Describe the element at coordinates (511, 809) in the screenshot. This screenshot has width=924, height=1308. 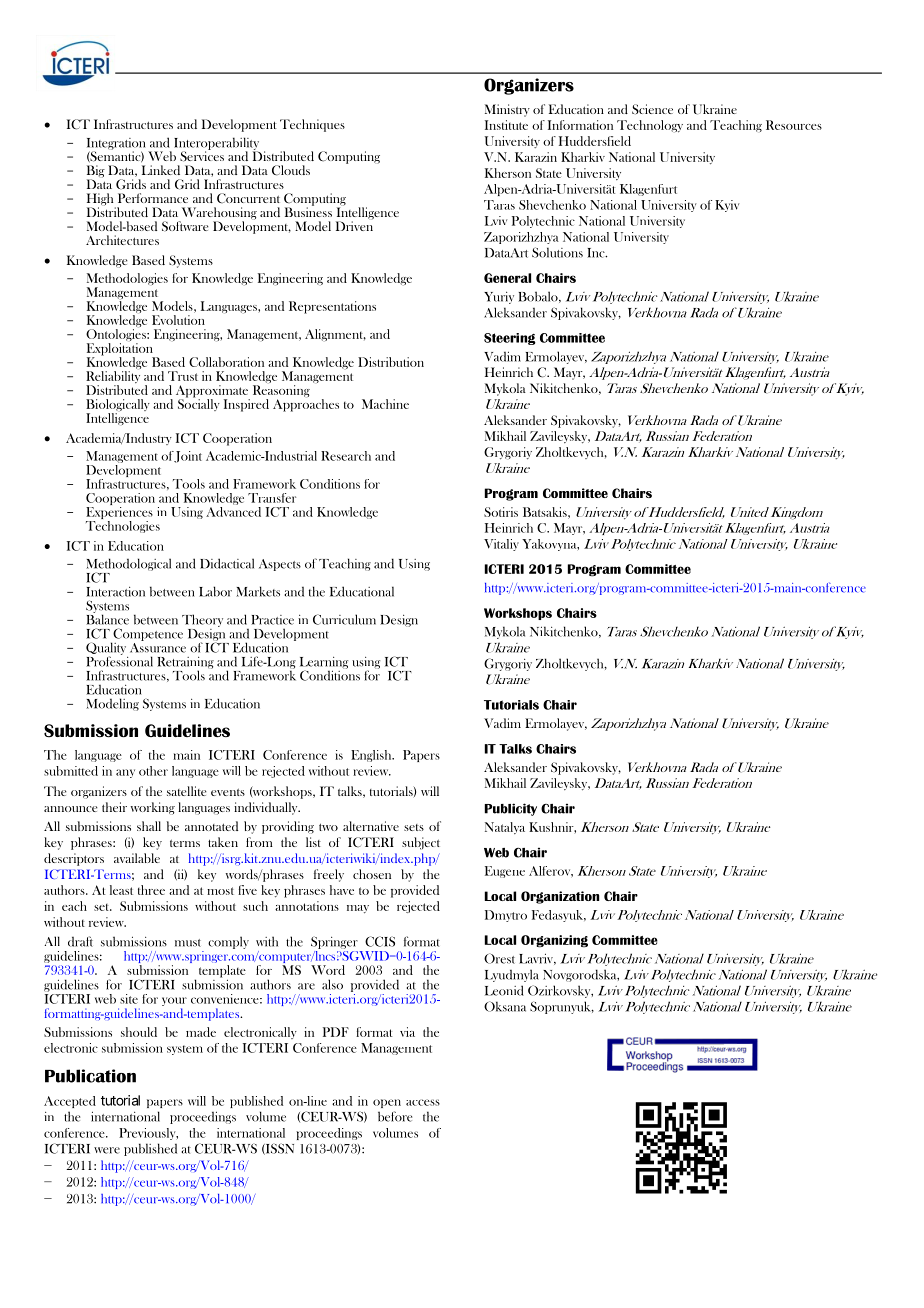
I see `Publicity` at that location.
